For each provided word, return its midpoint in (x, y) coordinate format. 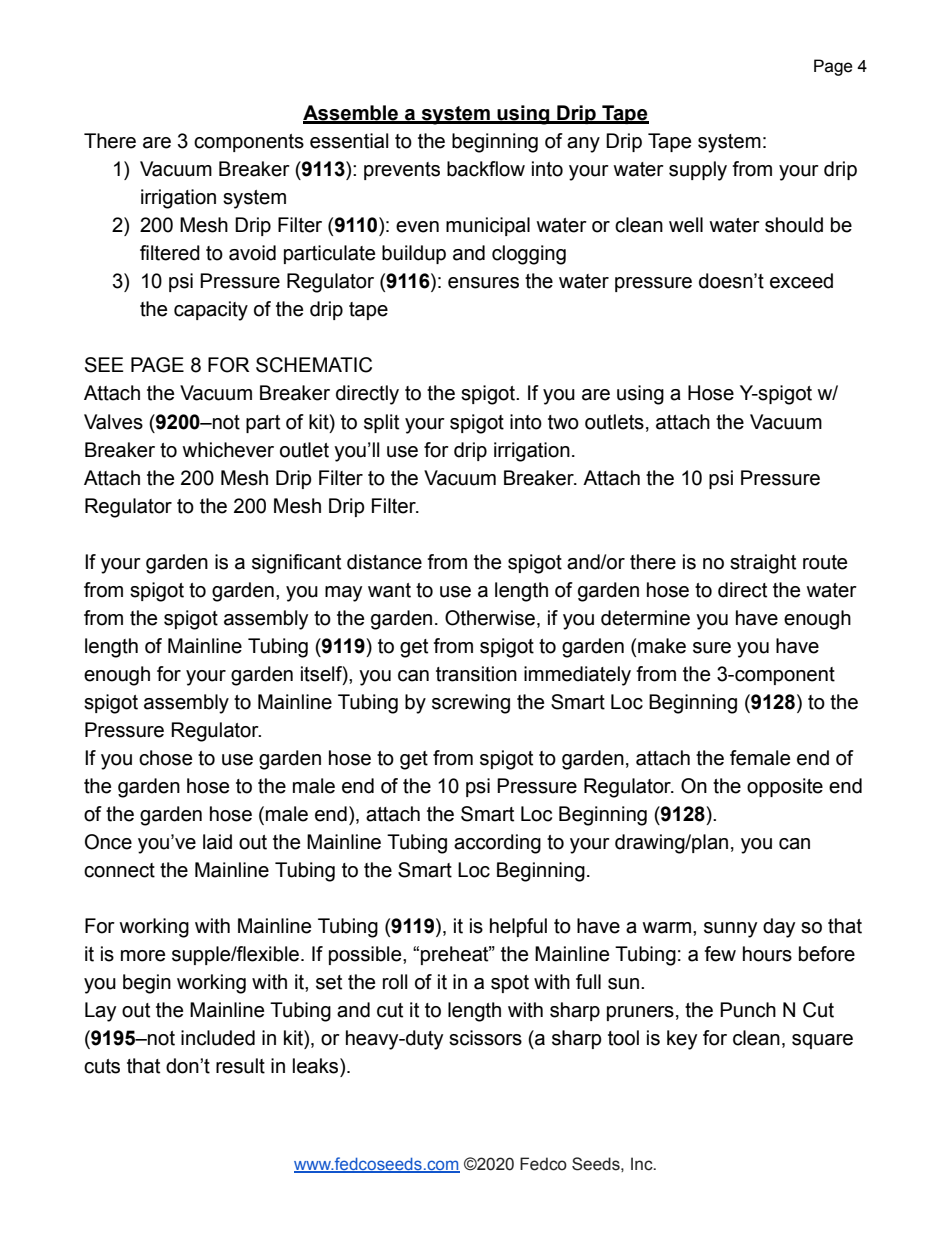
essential (349, 141)
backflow (486, 169)
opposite (785, 787)
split (381, 423)
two (563, 422)
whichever (228, 450)
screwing (471, 704)
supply (698, 171)
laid (217, 842)
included (218, 1038)
